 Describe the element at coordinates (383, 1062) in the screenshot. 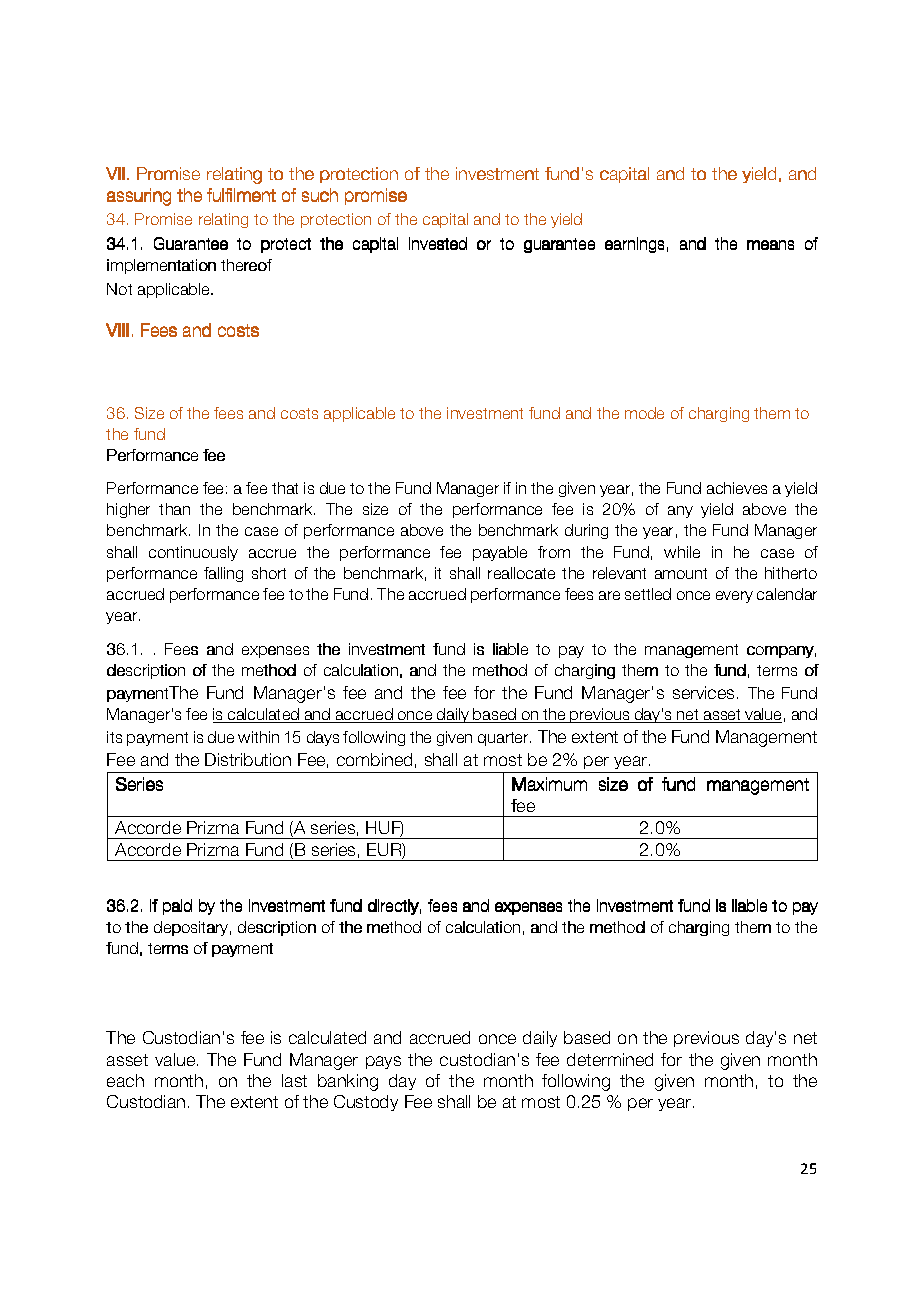

I see `pays` at that location.
